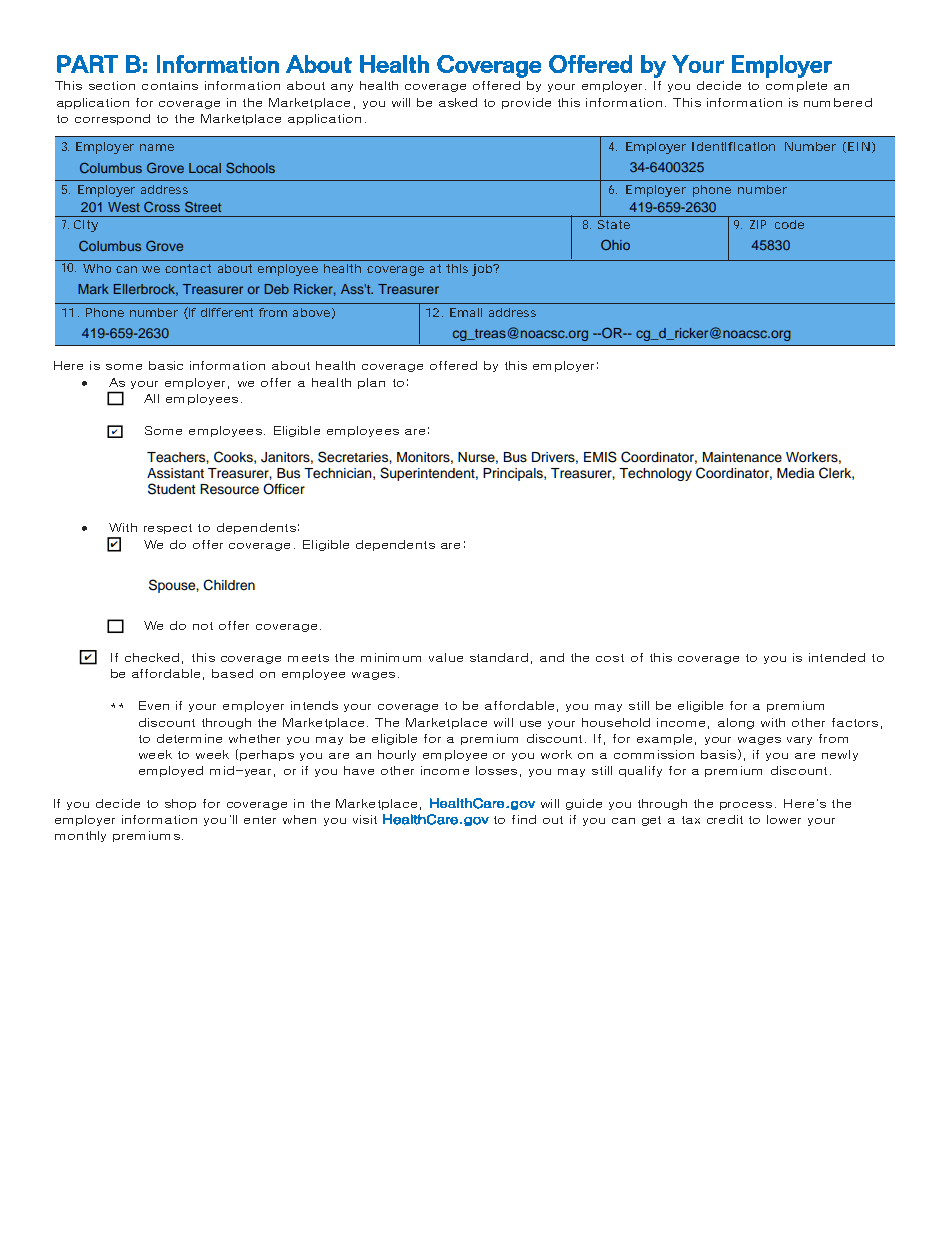 The image size is (952, 1233). What do you see at coordinates (796, 86) in the screenshot?
I see `complete` at bounding box center [796, 86].
